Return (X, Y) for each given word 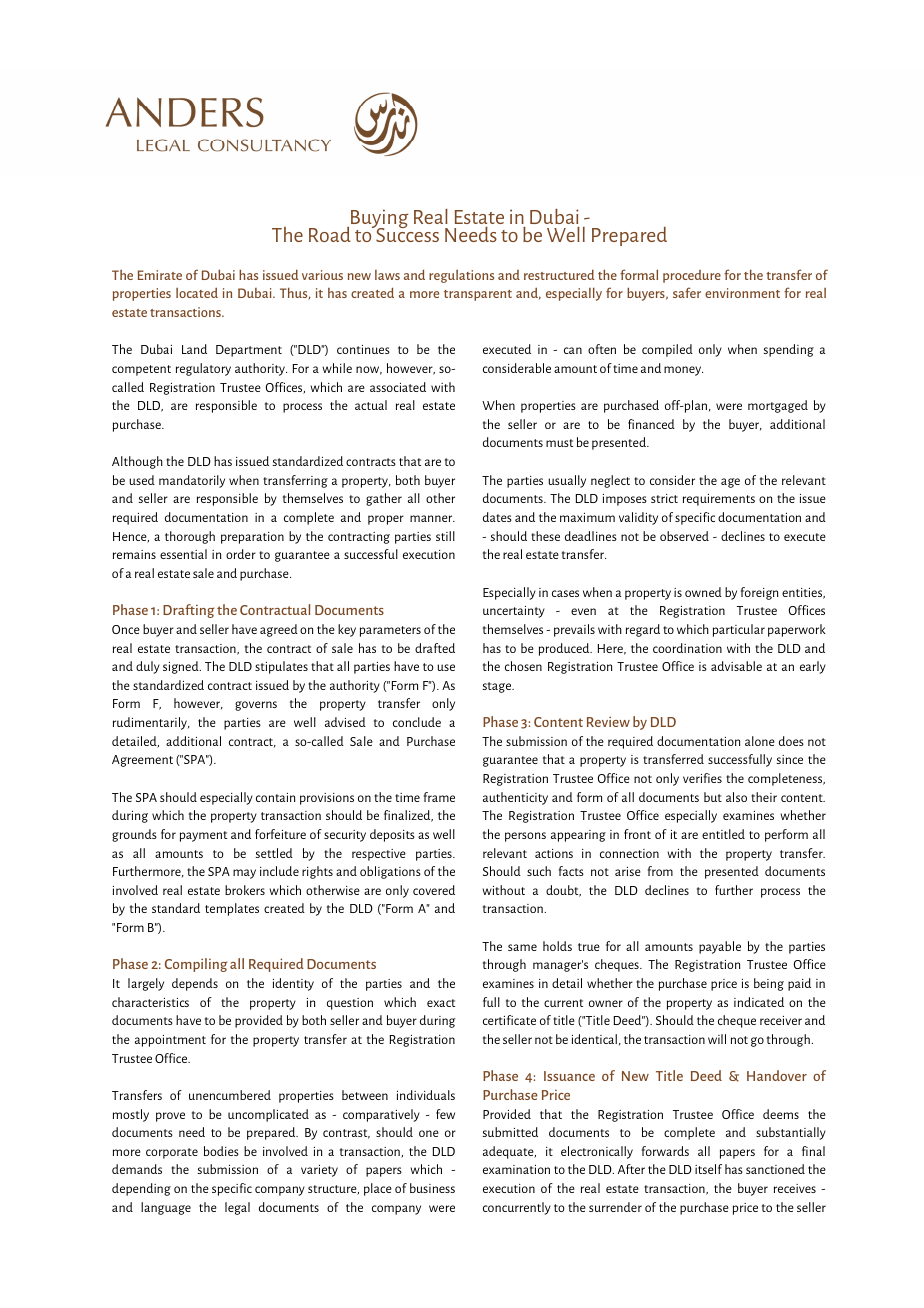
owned (703, 592)
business (432, 1188)
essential (183, 554)
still (445, 536)
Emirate (160, 275)
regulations (461, 276)
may (244, 874)
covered (434, 890)
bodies (221, 1151)
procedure (692, 276)
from (660, 871)
